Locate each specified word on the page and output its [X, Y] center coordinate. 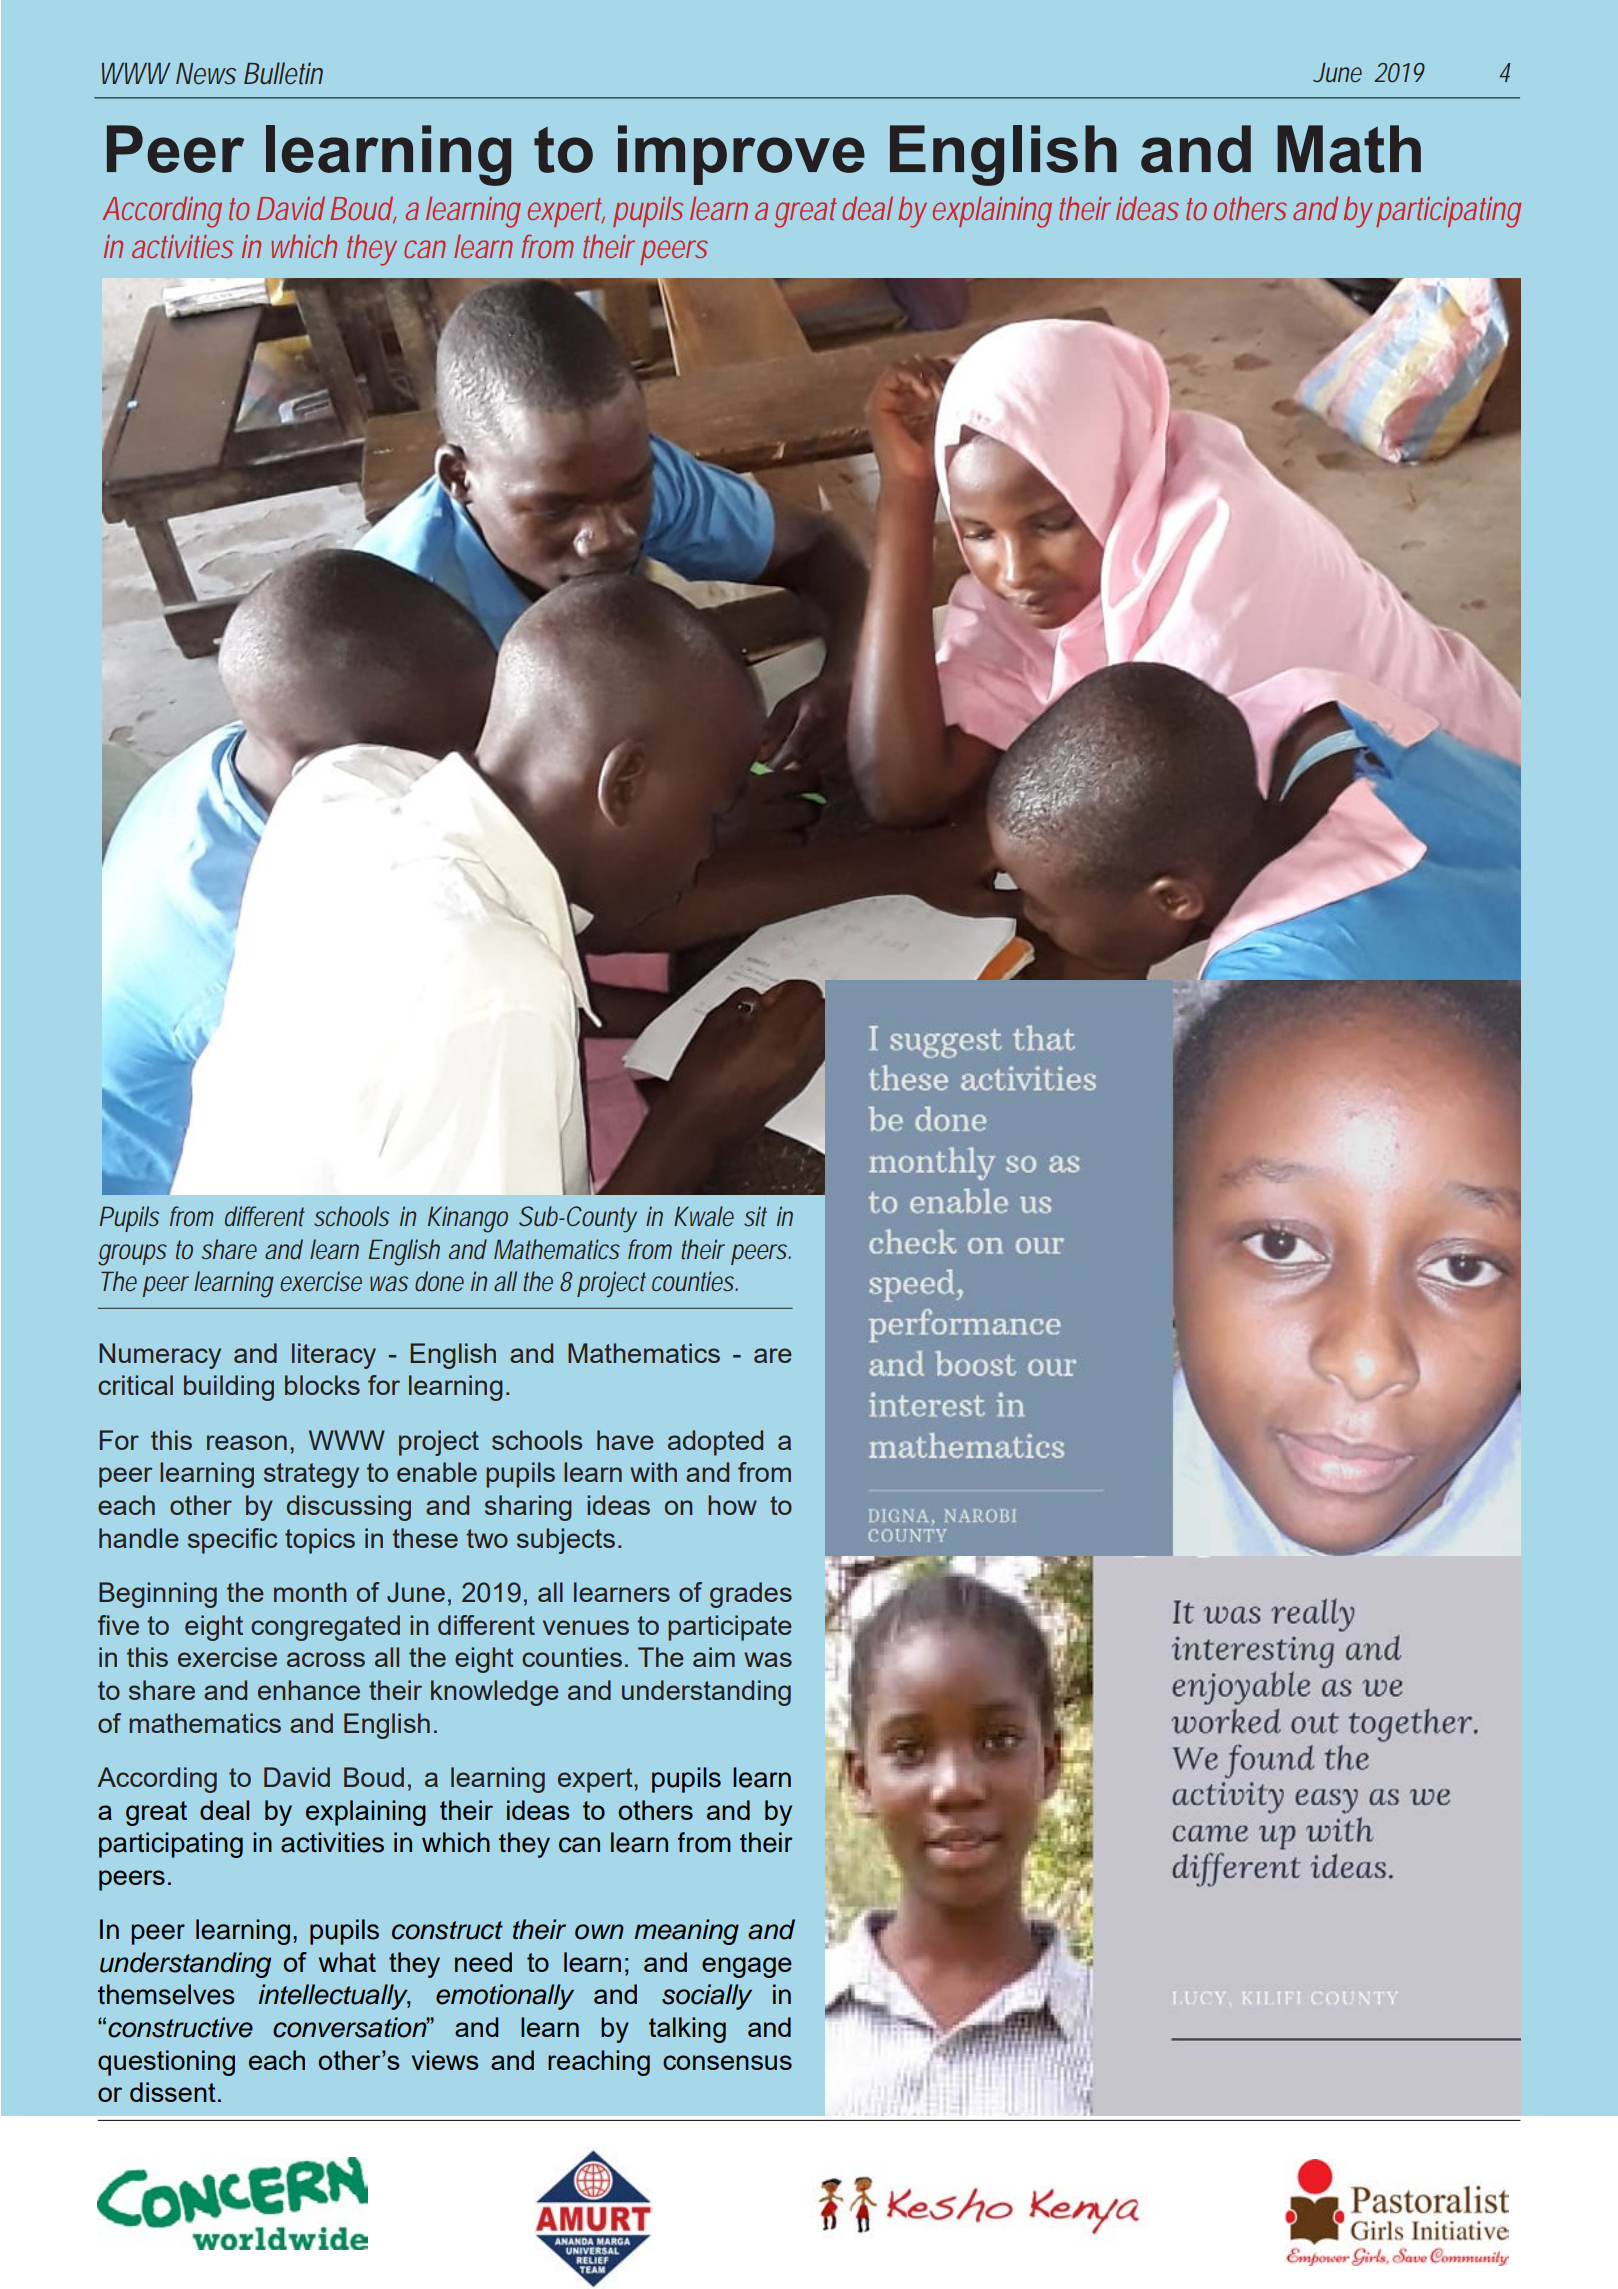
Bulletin [283, 73]
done [439, 1281]
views [445, 2060]
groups [132, 1255]
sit [755, 1216]
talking [687, 2030]
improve [741, 155]
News [206, 74]
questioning [166, 2063]
